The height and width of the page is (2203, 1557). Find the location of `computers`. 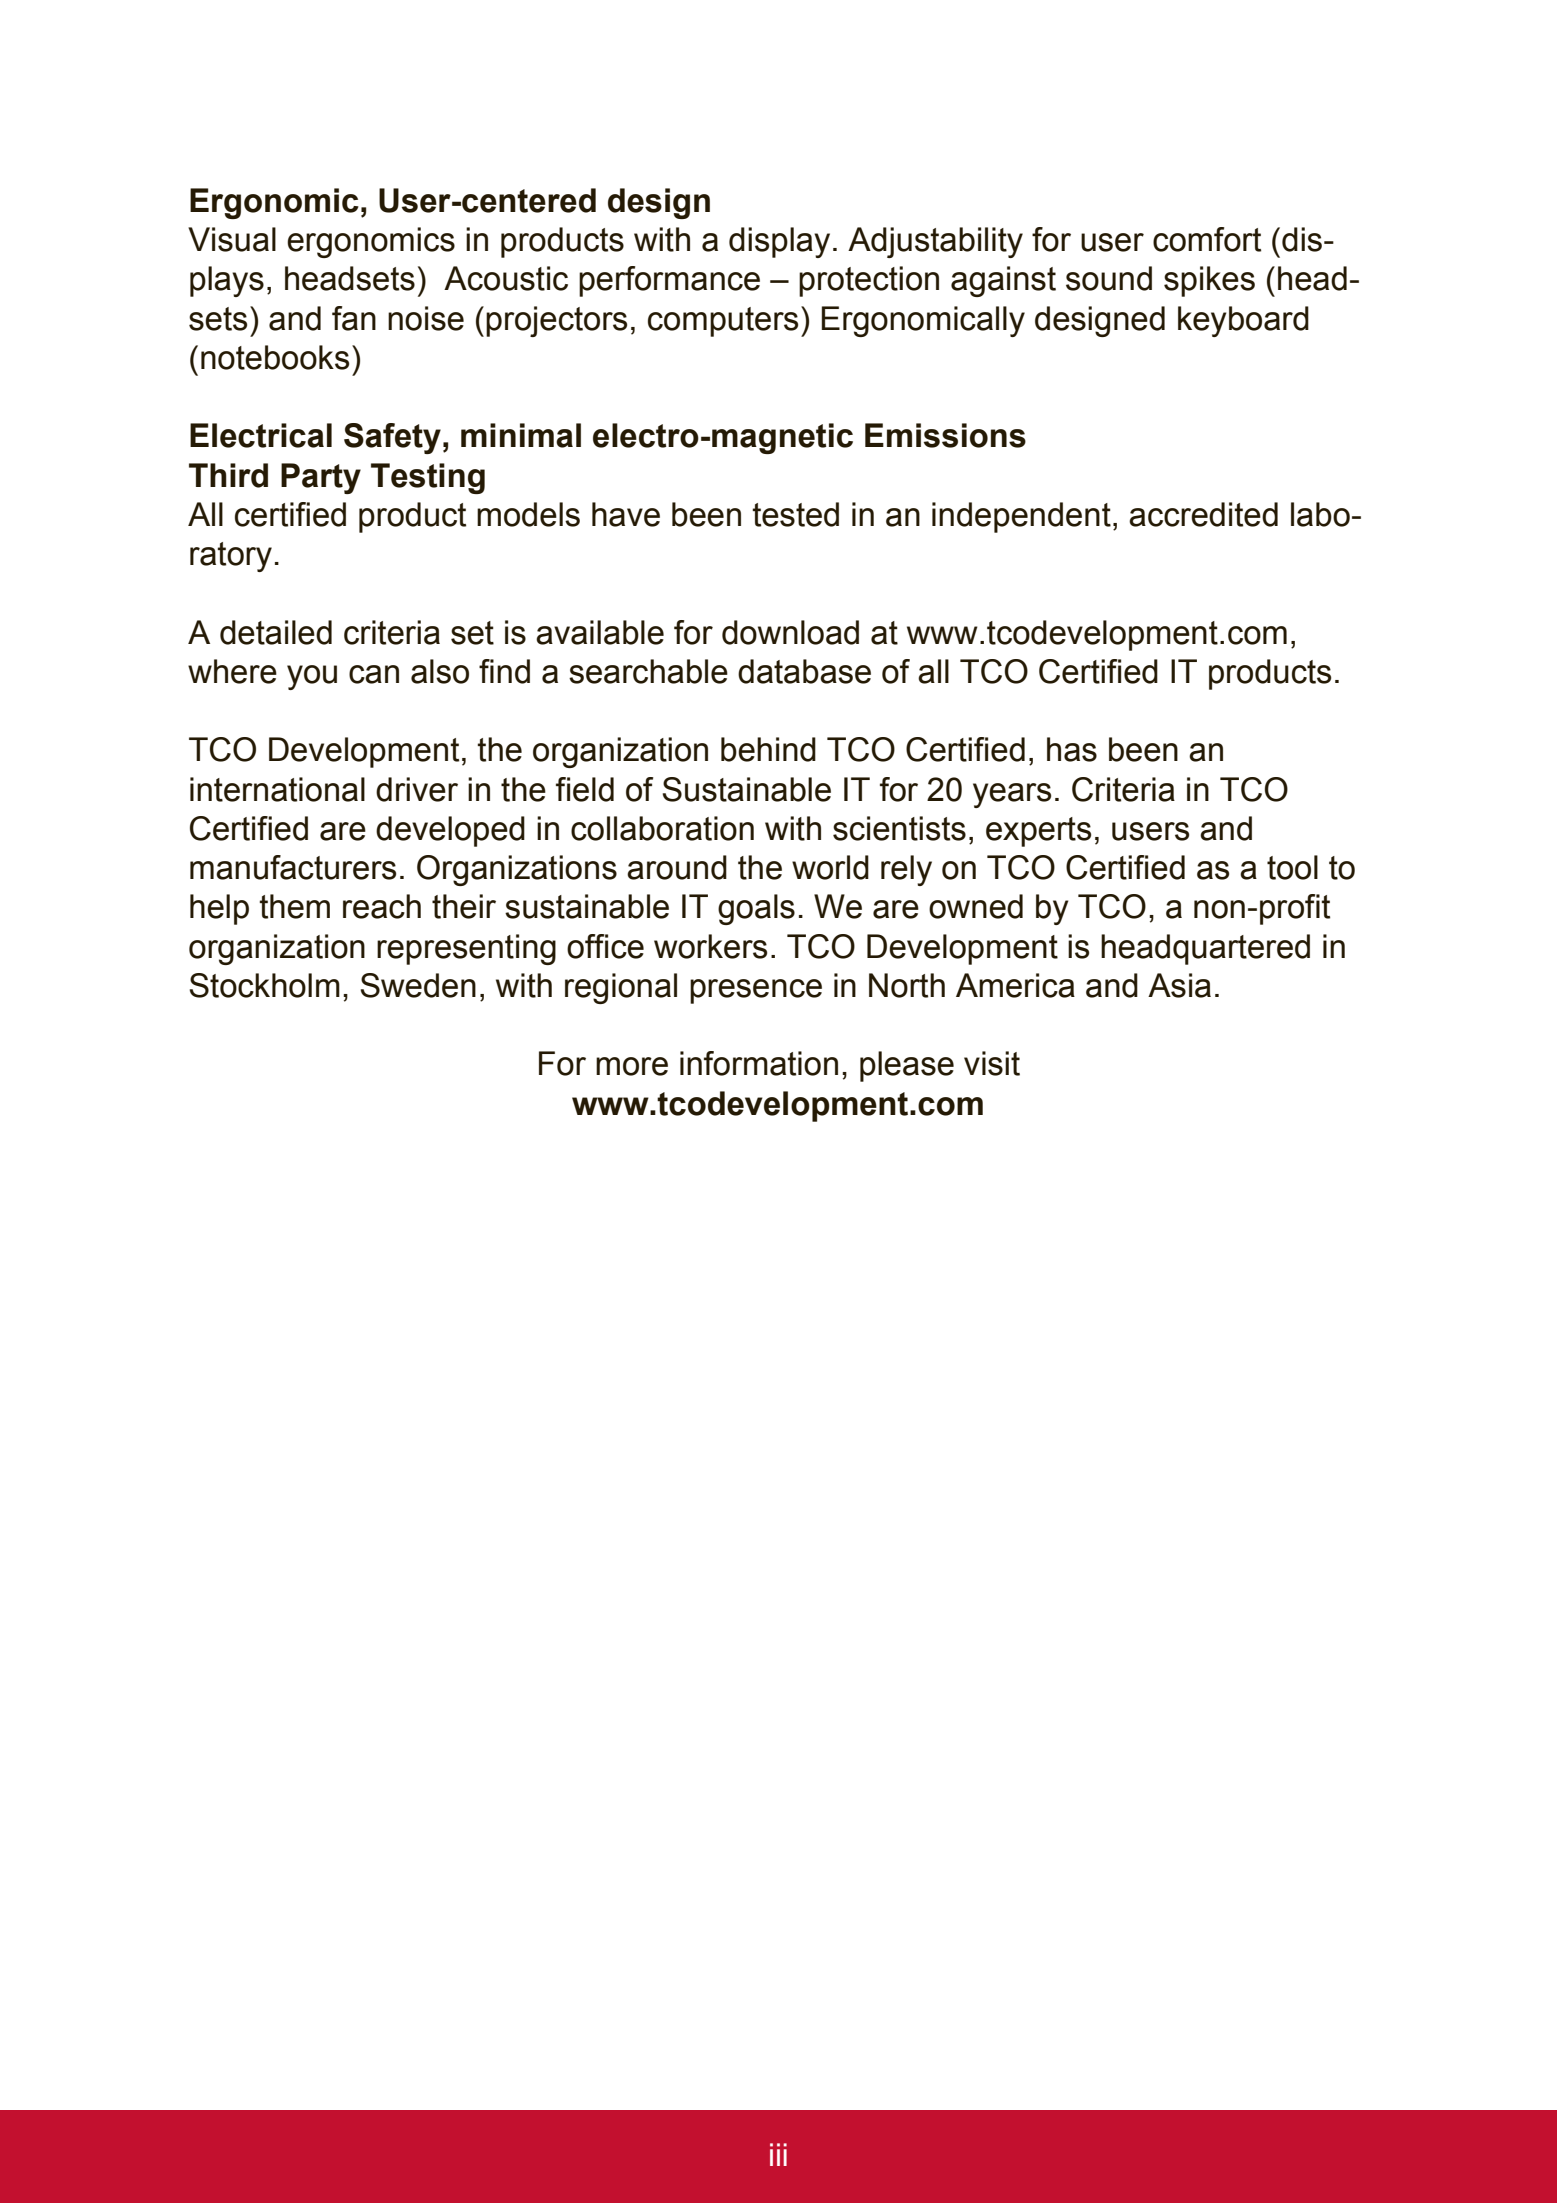

computers is located at coordinates (723, 322).
